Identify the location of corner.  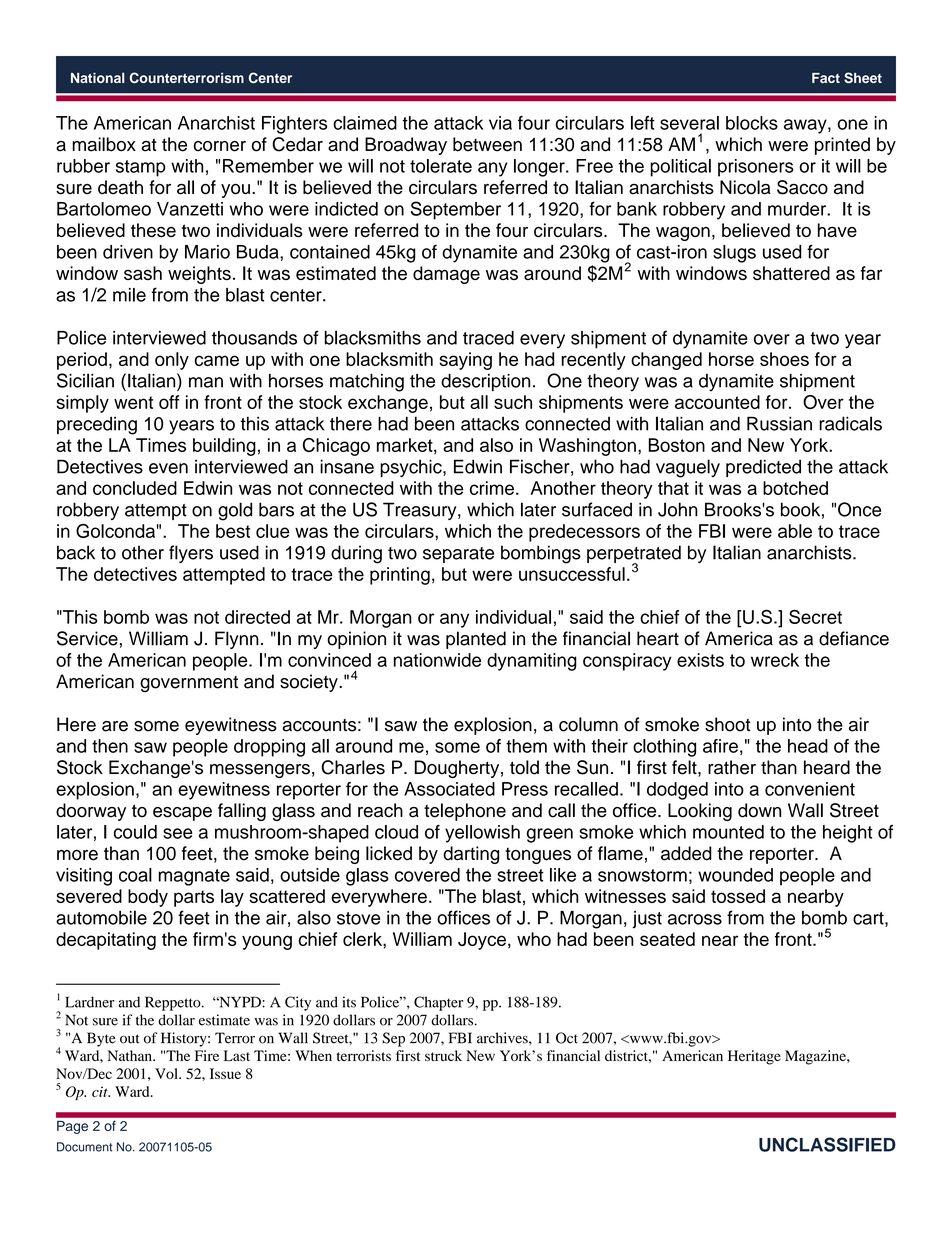
(220, 146).
